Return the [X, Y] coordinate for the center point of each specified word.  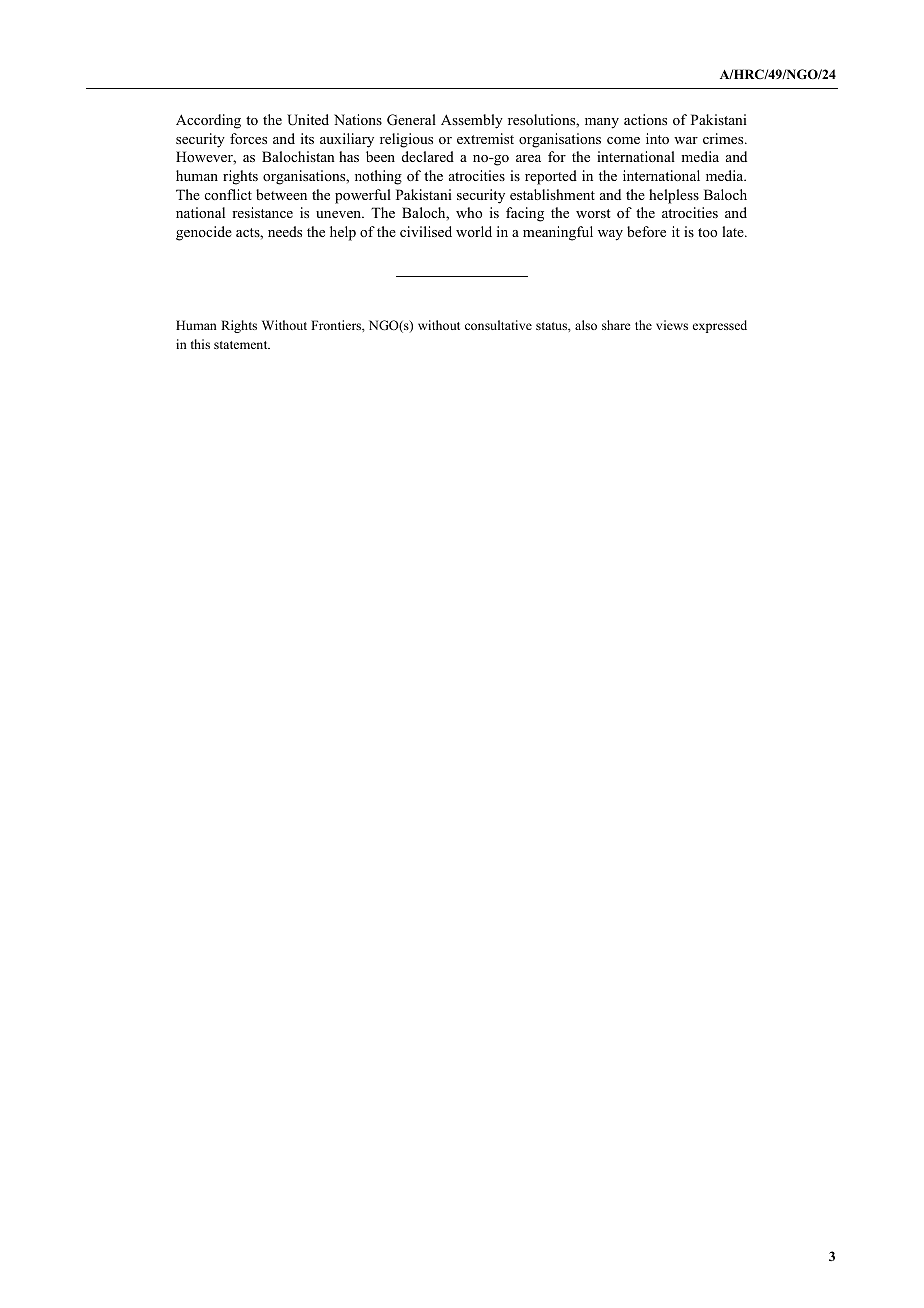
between [281, 194]
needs [285, 231]
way [610, 235]
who [469, 212]
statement [242, 345]
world [474, 231]
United [308, 120]
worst [593, 213]
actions [645, 119]
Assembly [472, 121]
